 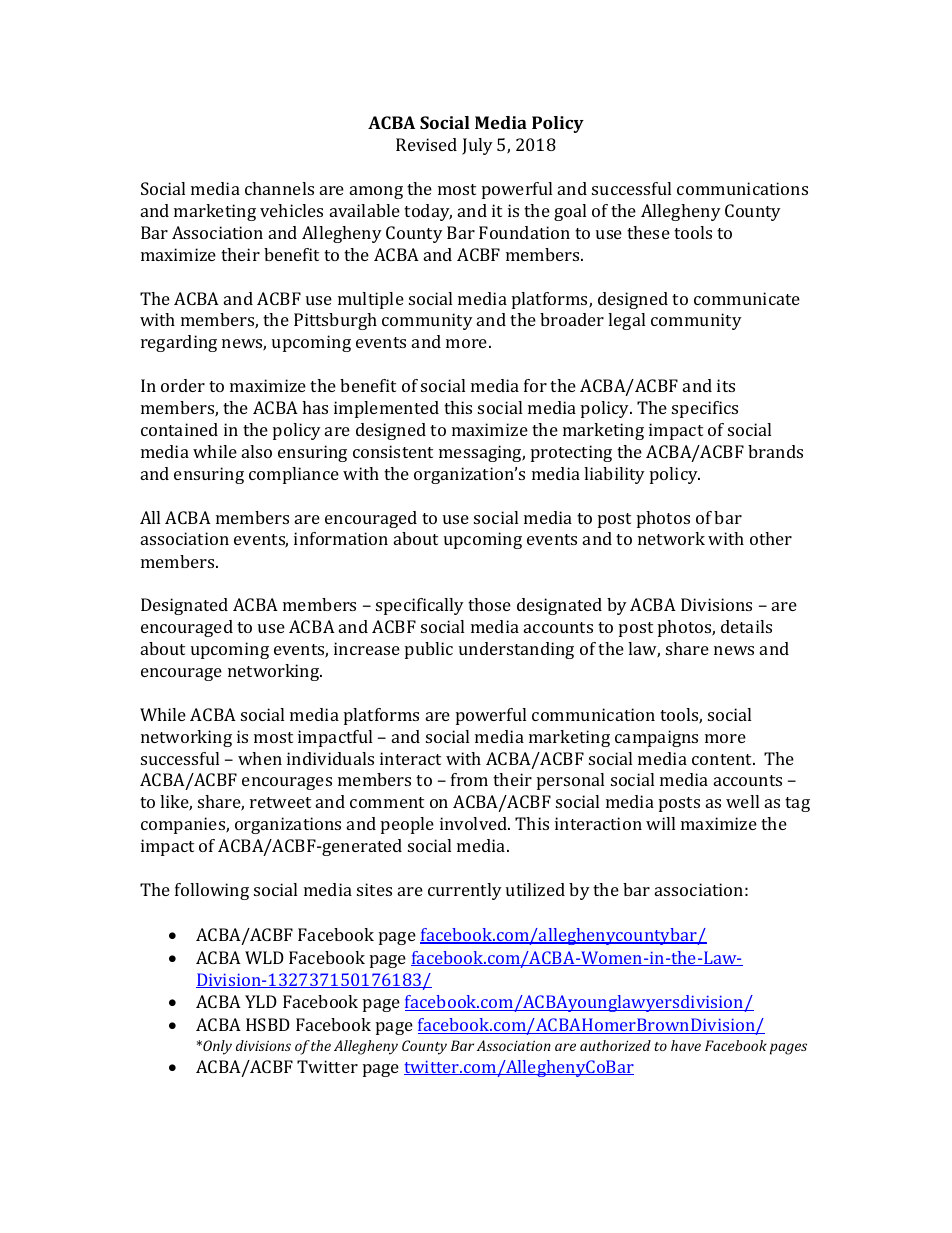 What do you see at coordinates (341, 538) in the document?
I see `information` at bounding box center [341, 538].
